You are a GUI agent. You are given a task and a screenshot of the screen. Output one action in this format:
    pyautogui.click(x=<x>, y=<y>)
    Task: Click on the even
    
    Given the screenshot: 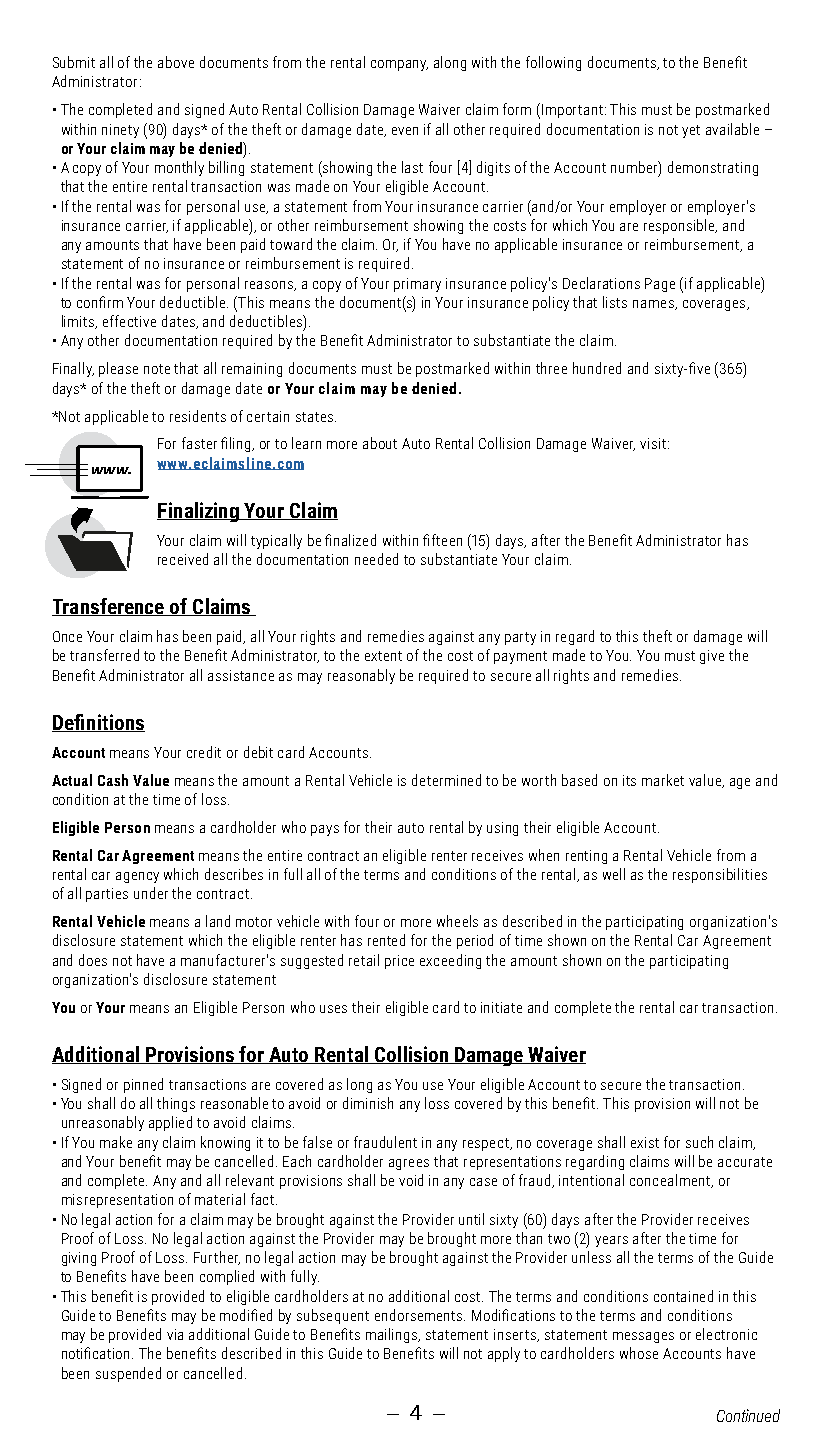 What is the action you would take?
    pyautogui.click(x=405, y=131)
